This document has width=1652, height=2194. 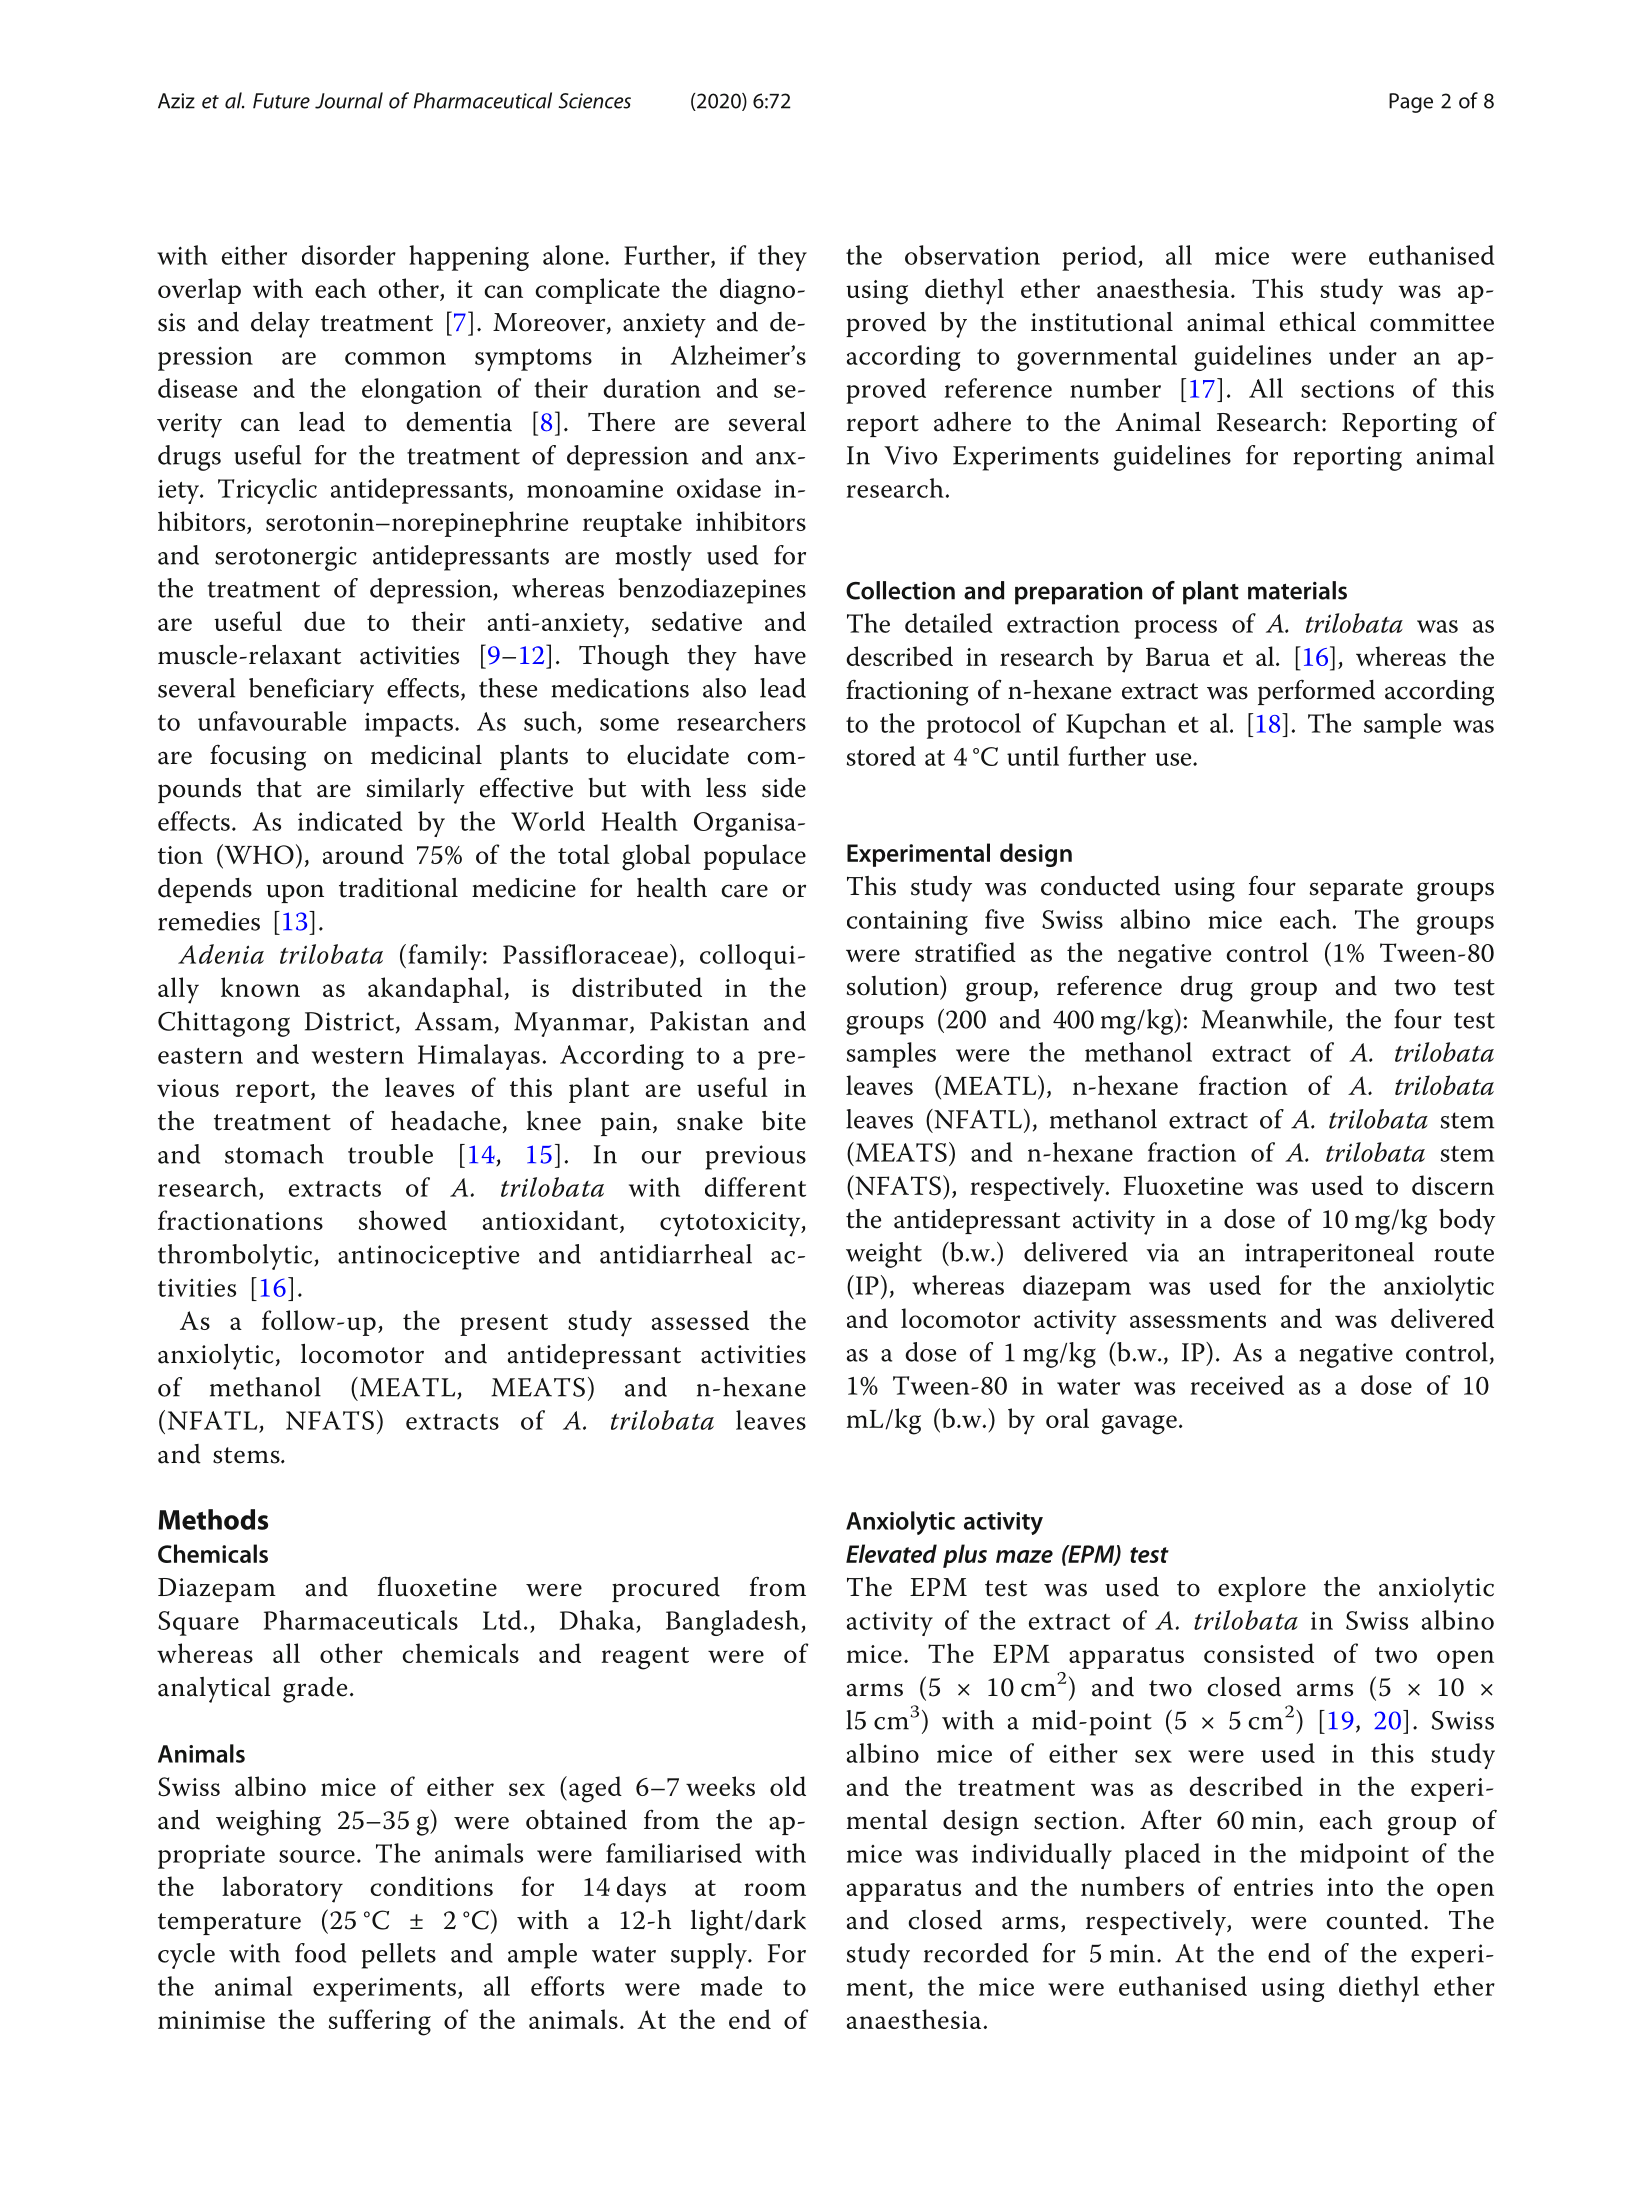 What do you see at coordinates (1297, 590) in the document?
I see `materials` at bounding box center [1297, 590].
